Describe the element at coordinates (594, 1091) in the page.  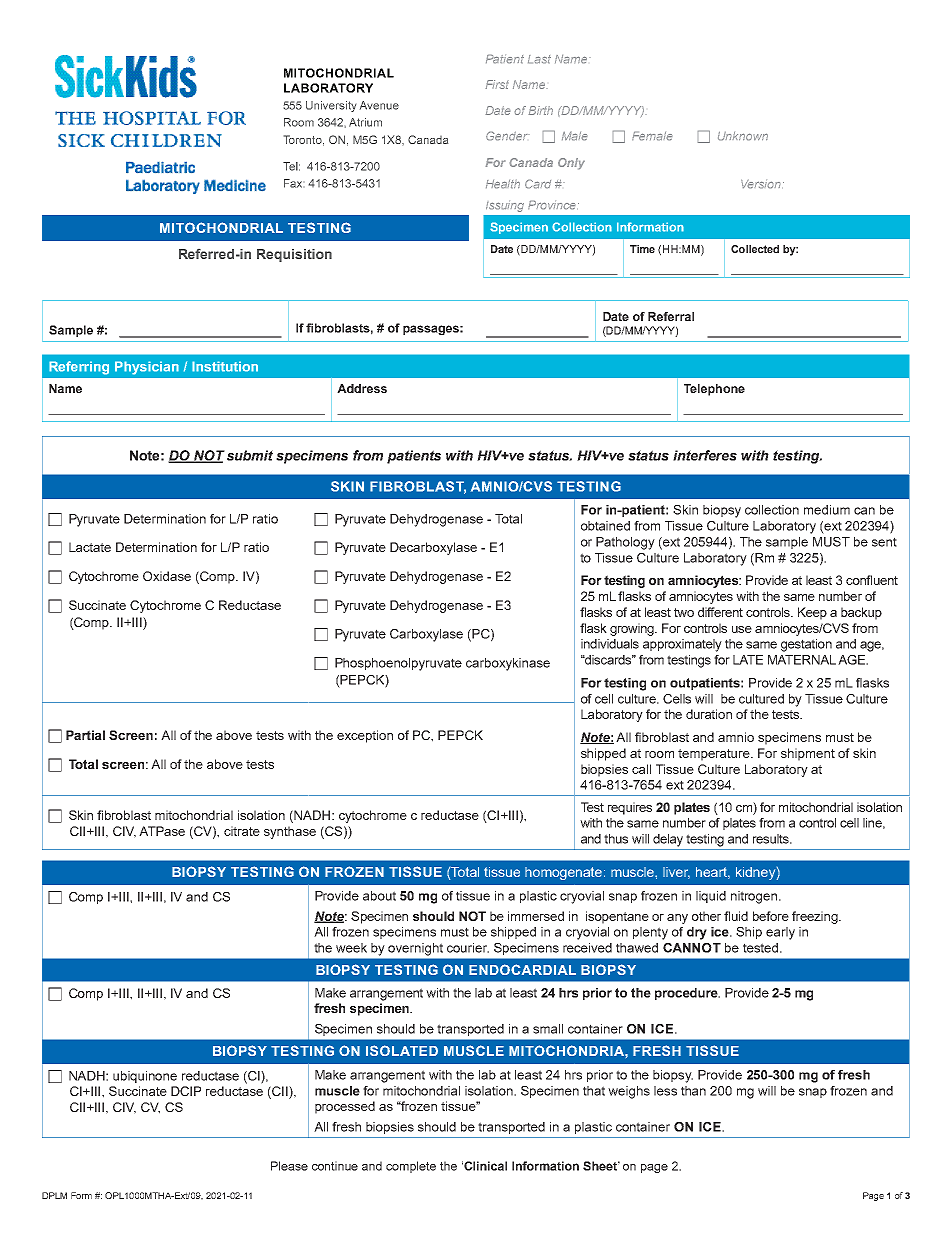
I see `that` at that location.
